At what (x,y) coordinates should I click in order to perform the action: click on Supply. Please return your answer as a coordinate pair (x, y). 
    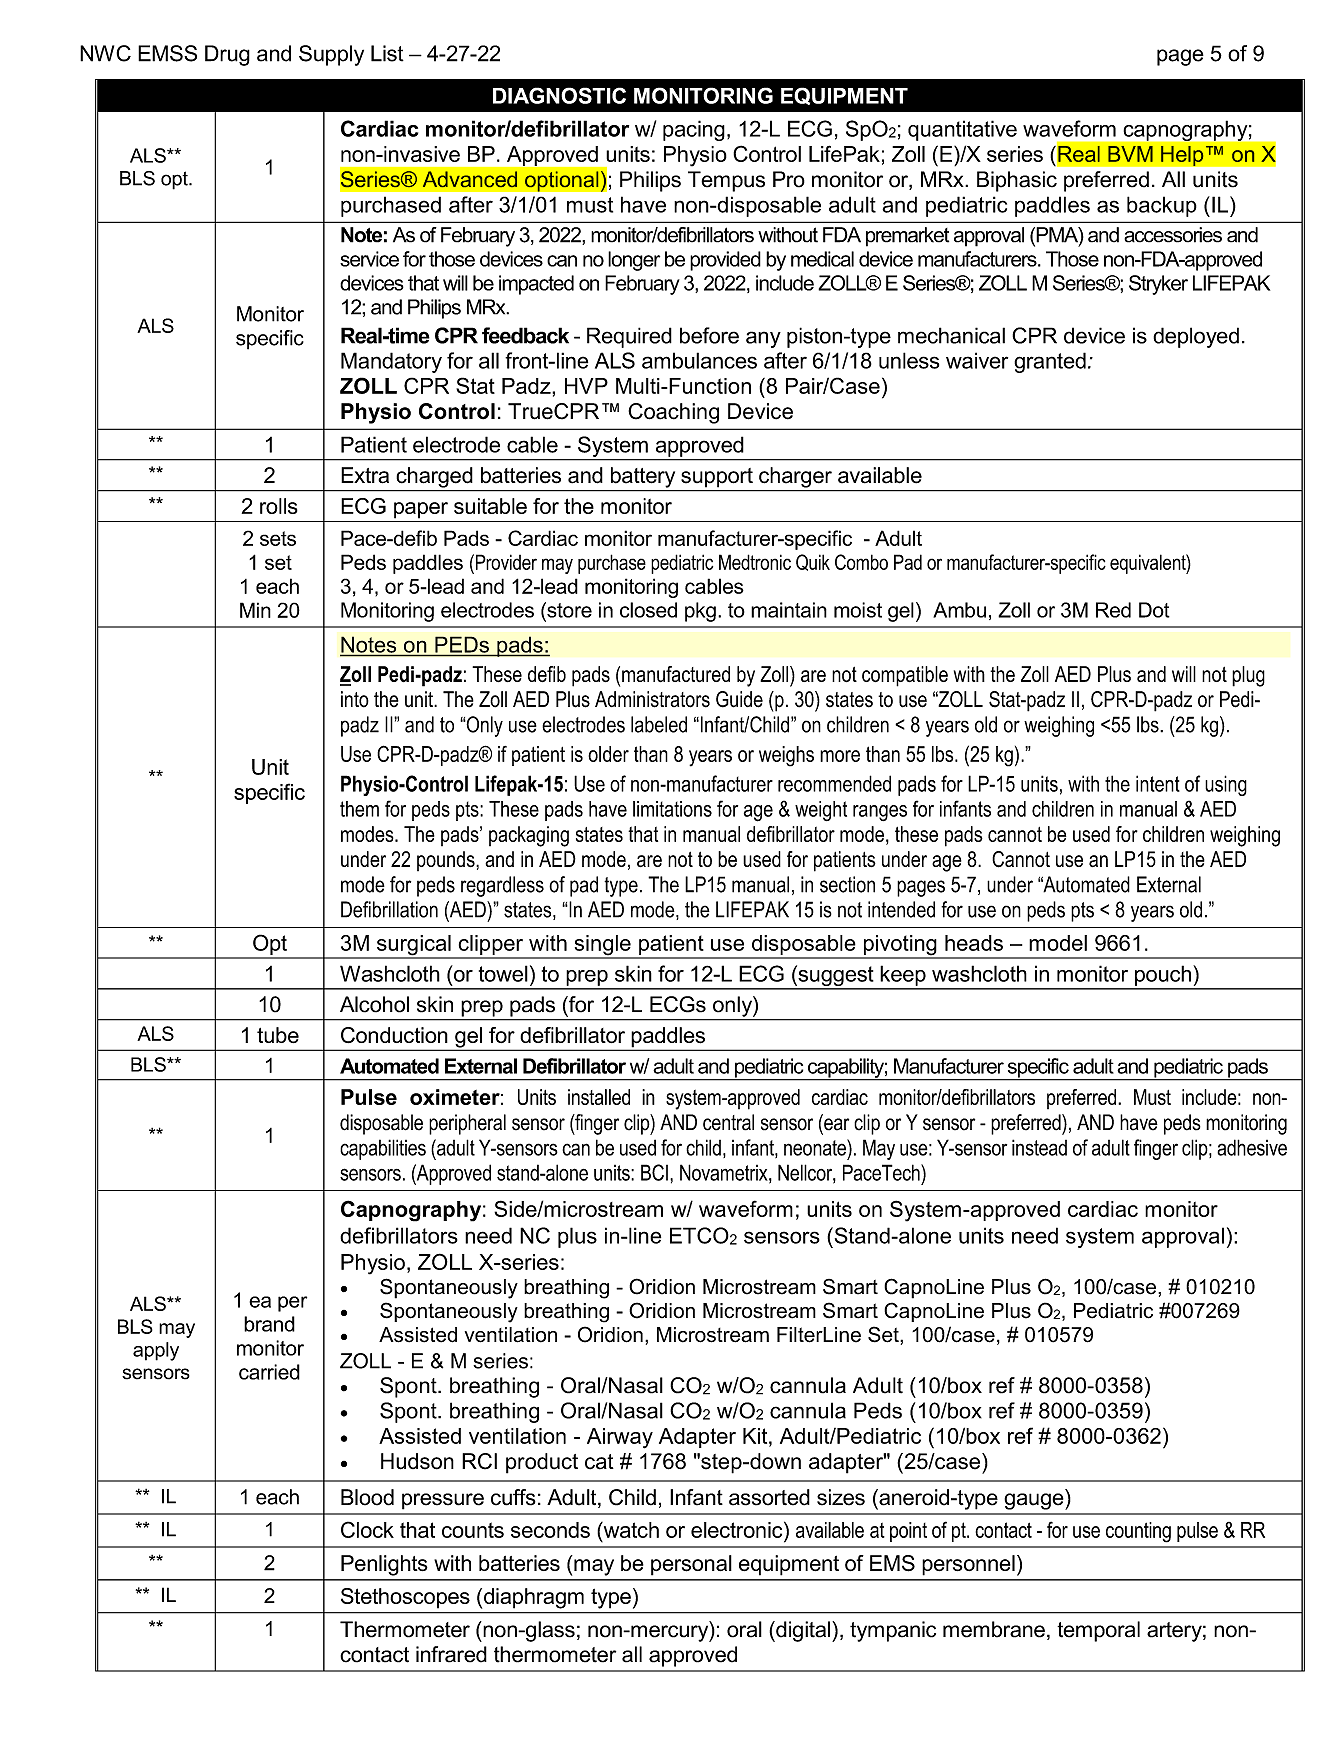
    Looking at the image, I should click on (331, 55).
